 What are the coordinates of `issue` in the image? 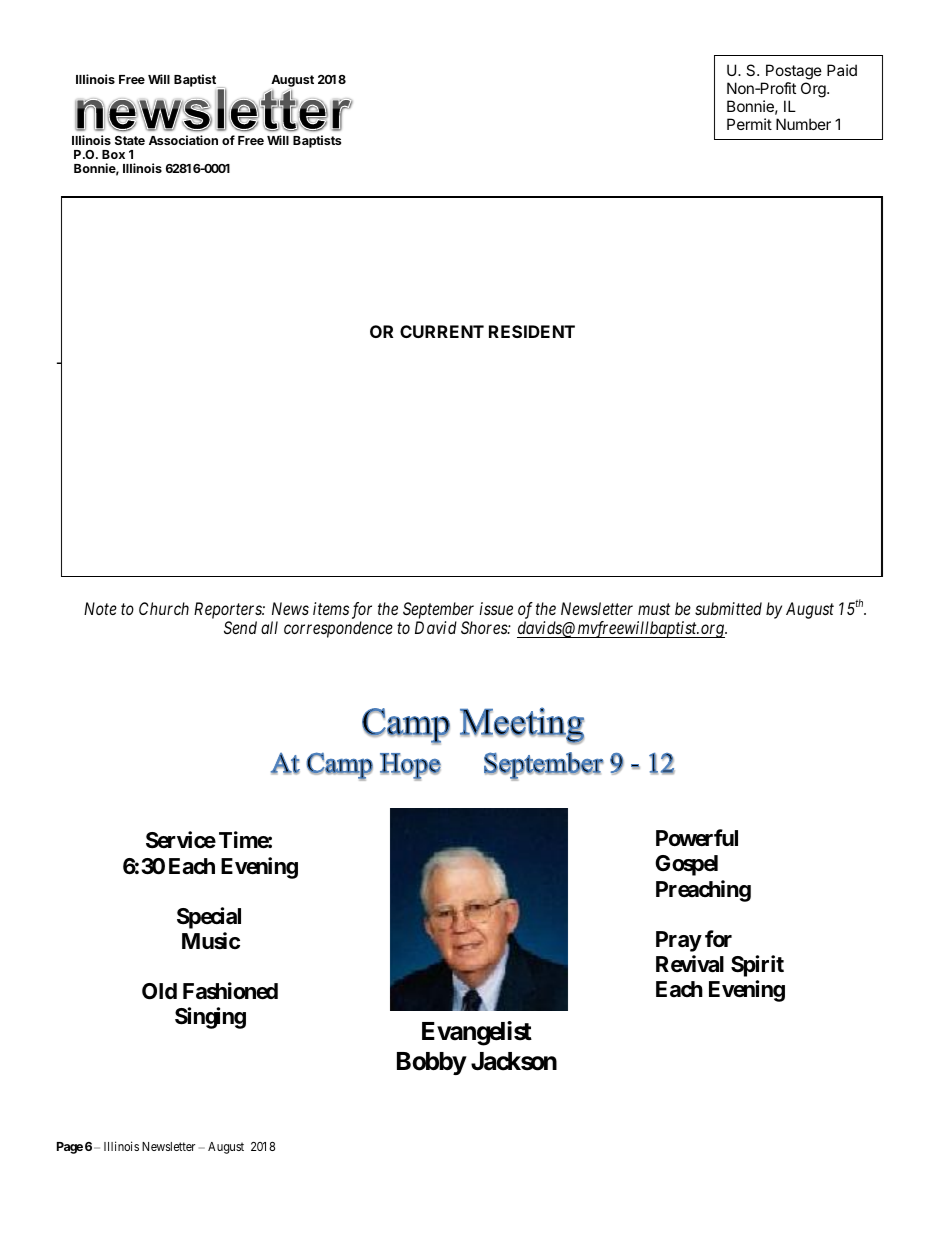 It's located at (496, 608).
